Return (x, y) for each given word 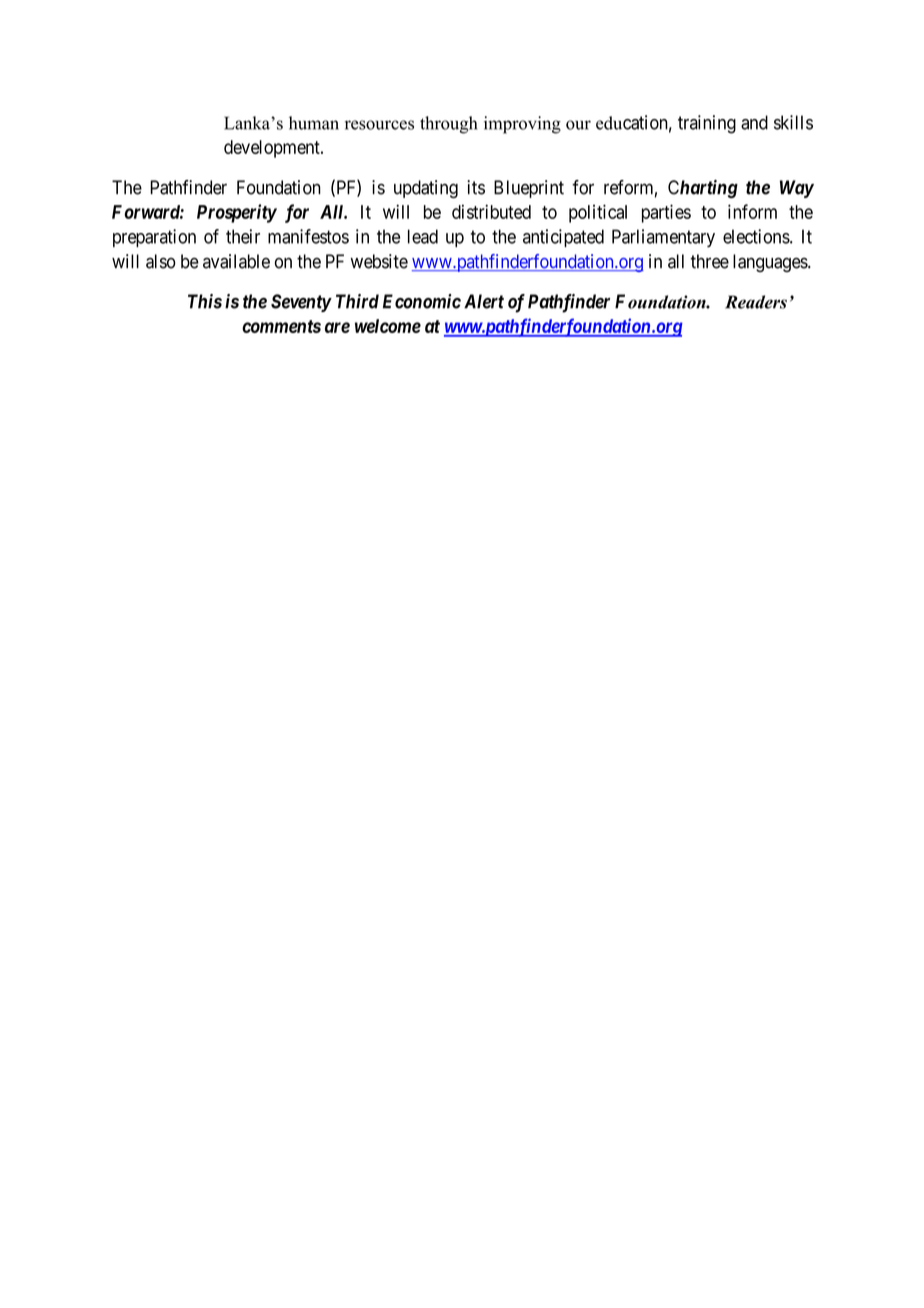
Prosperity (237, 213)
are (337, 327)
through (448, 125)
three (710, 261)
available (236, 261)
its (476, 187)
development (273, 149)
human (314, 123)
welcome (388, 326)
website (379, 261)
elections (757, 236)
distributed (491, 211)
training (707, 124)
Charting (703, 189)
